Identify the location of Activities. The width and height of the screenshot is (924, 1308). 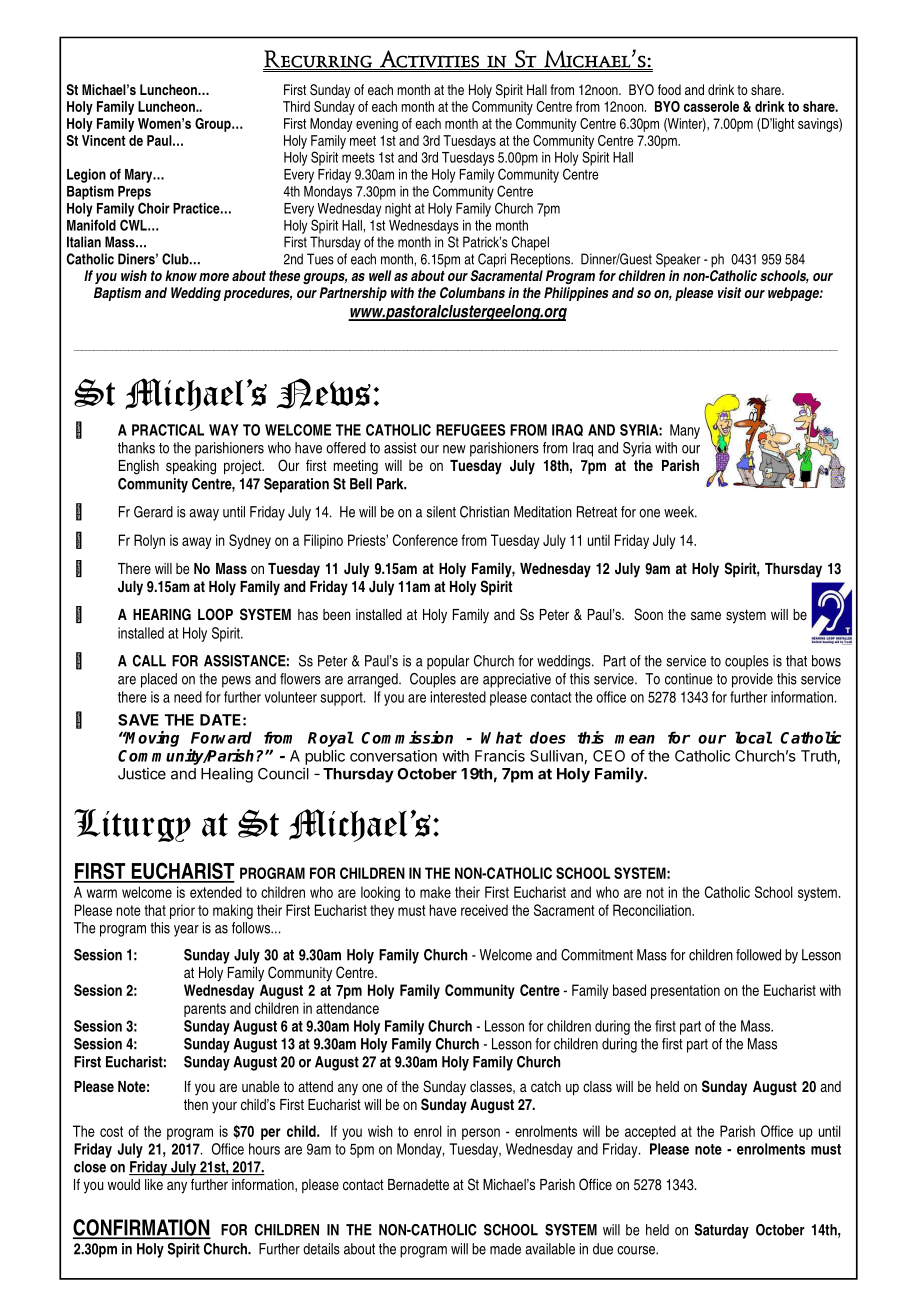
(429, 60).
